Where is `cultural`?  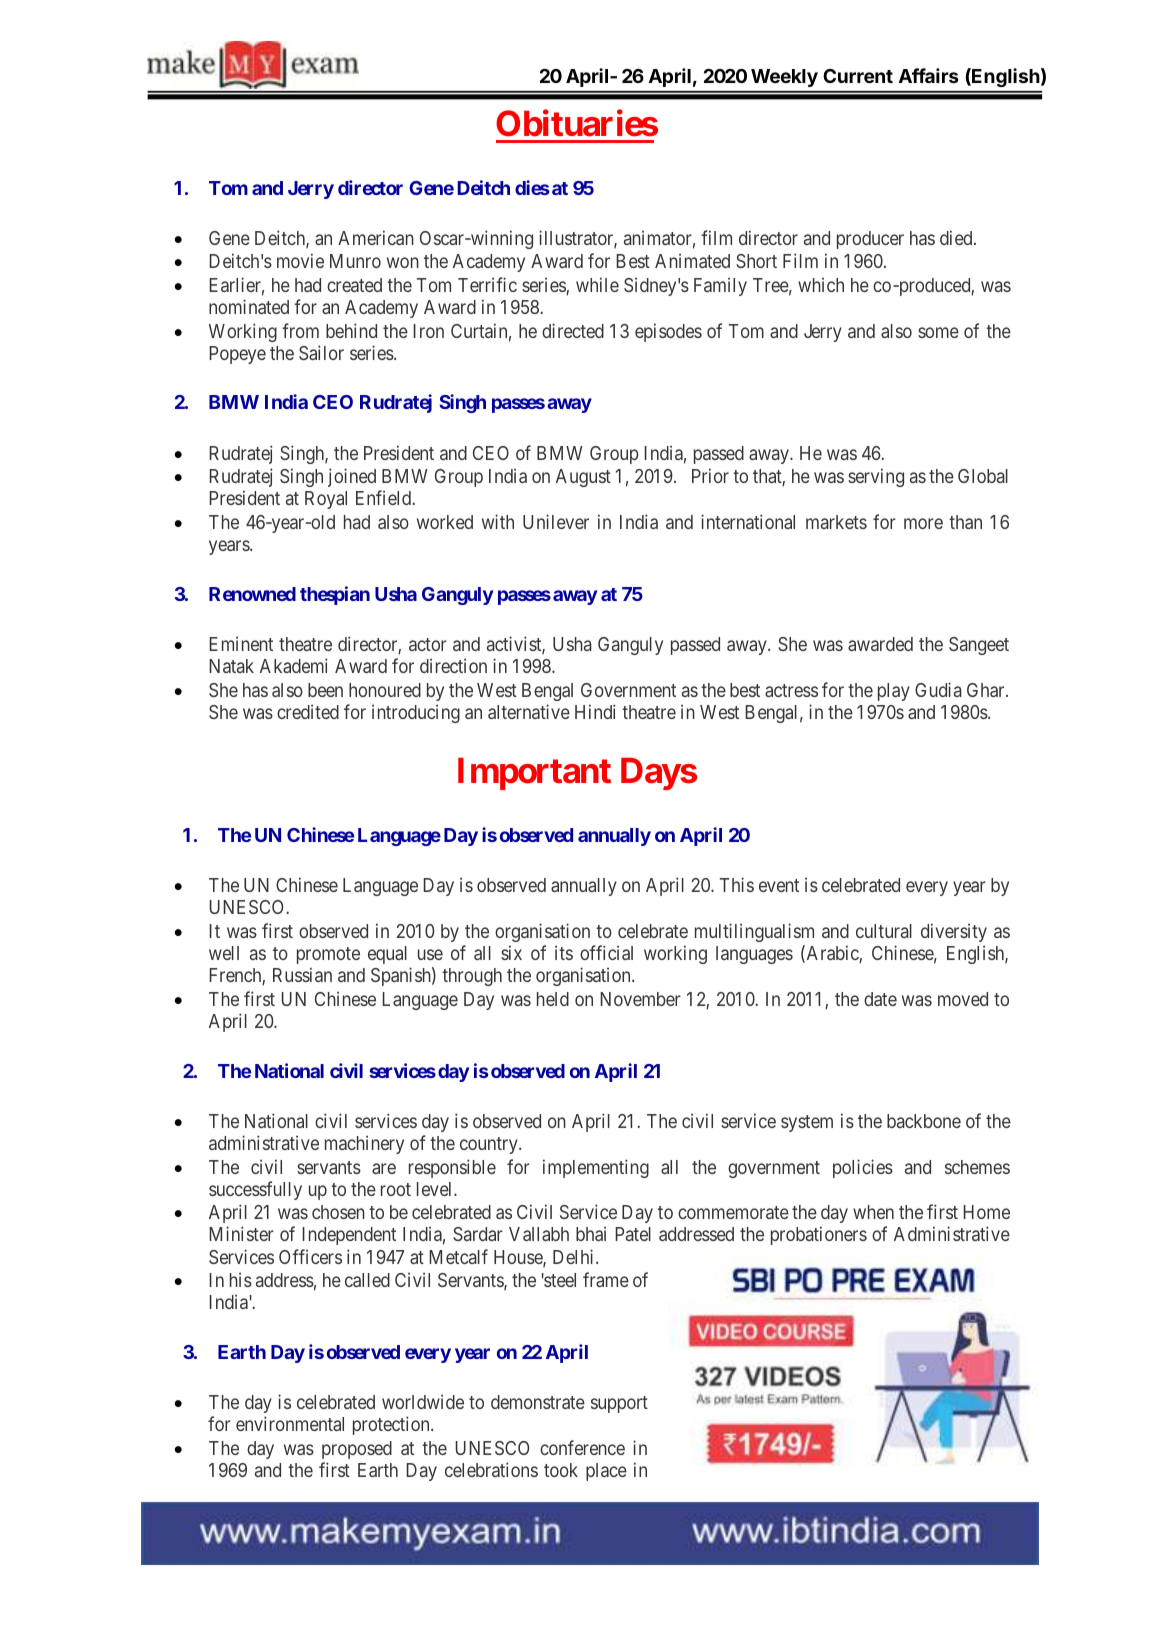
cultural is located at coordinates (884, 931).
